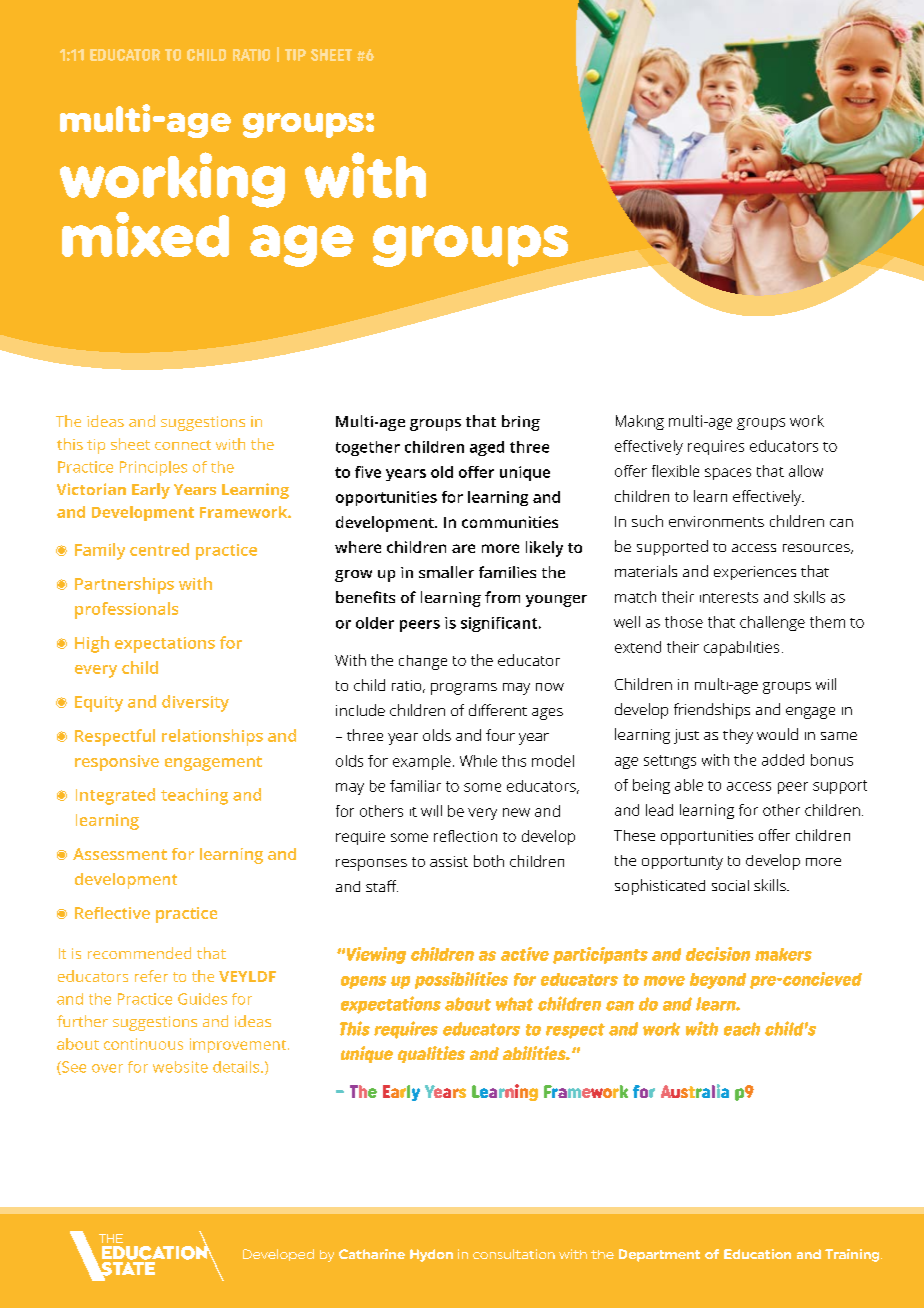 The height and width of the image is (1308, 924). I want to click on Making, so click(640, 422).
